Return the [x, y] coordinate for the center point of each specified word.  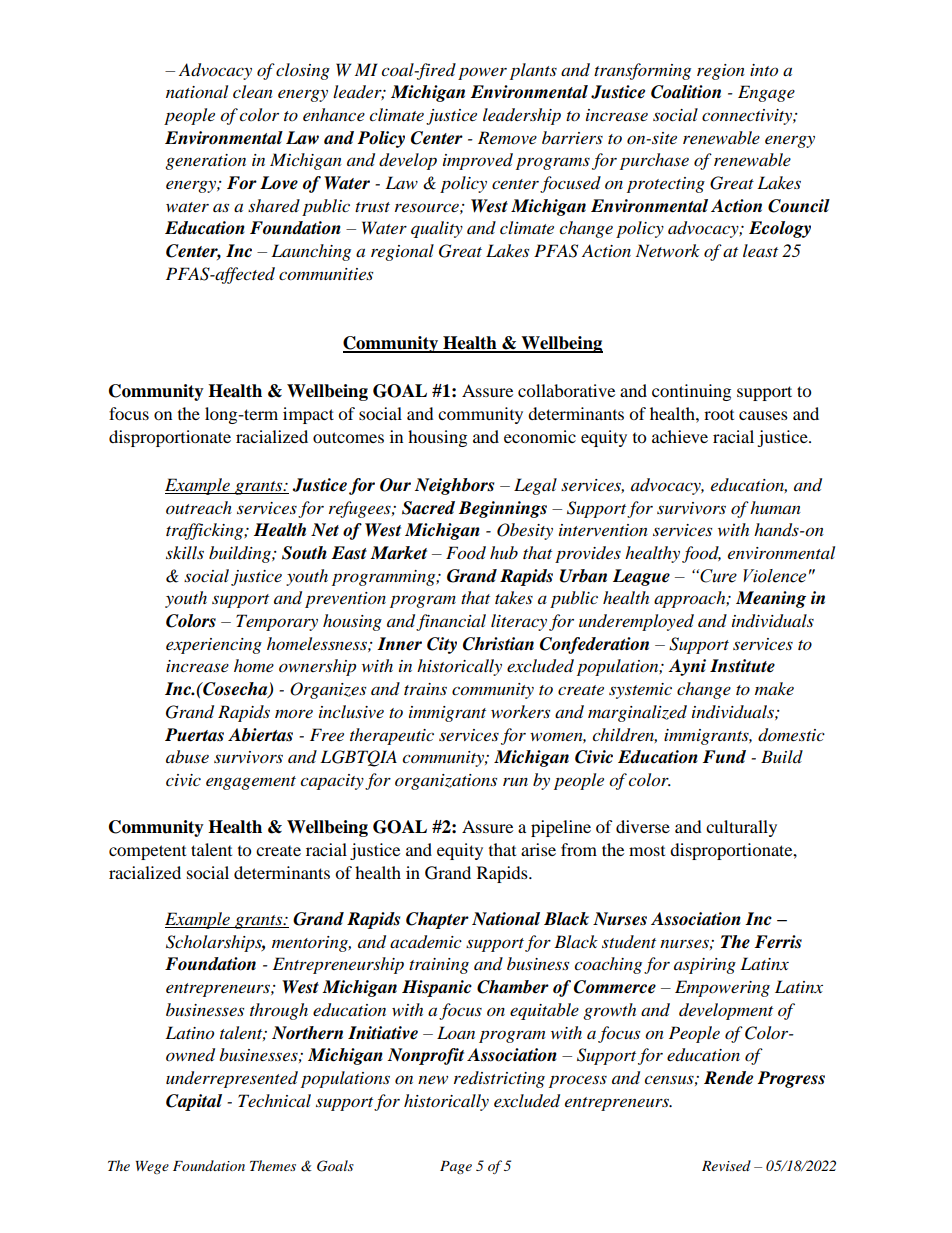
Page [456, 1167]
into [764, 70]
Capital [194, 1102]
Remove [507, 137]
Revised [726, 1165]
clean [253, 91]
